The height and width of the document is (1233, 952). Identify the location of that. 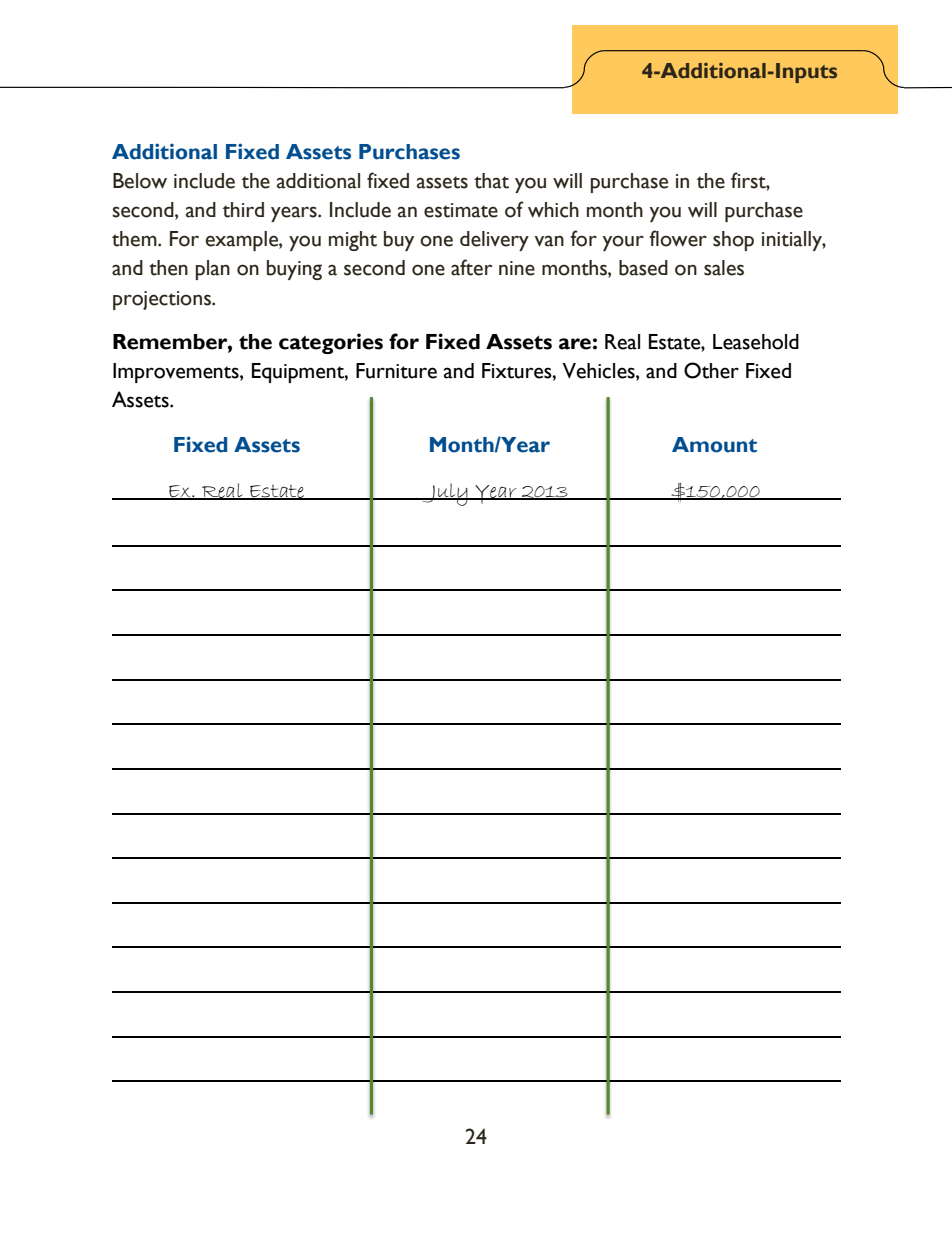
(491, 181).
